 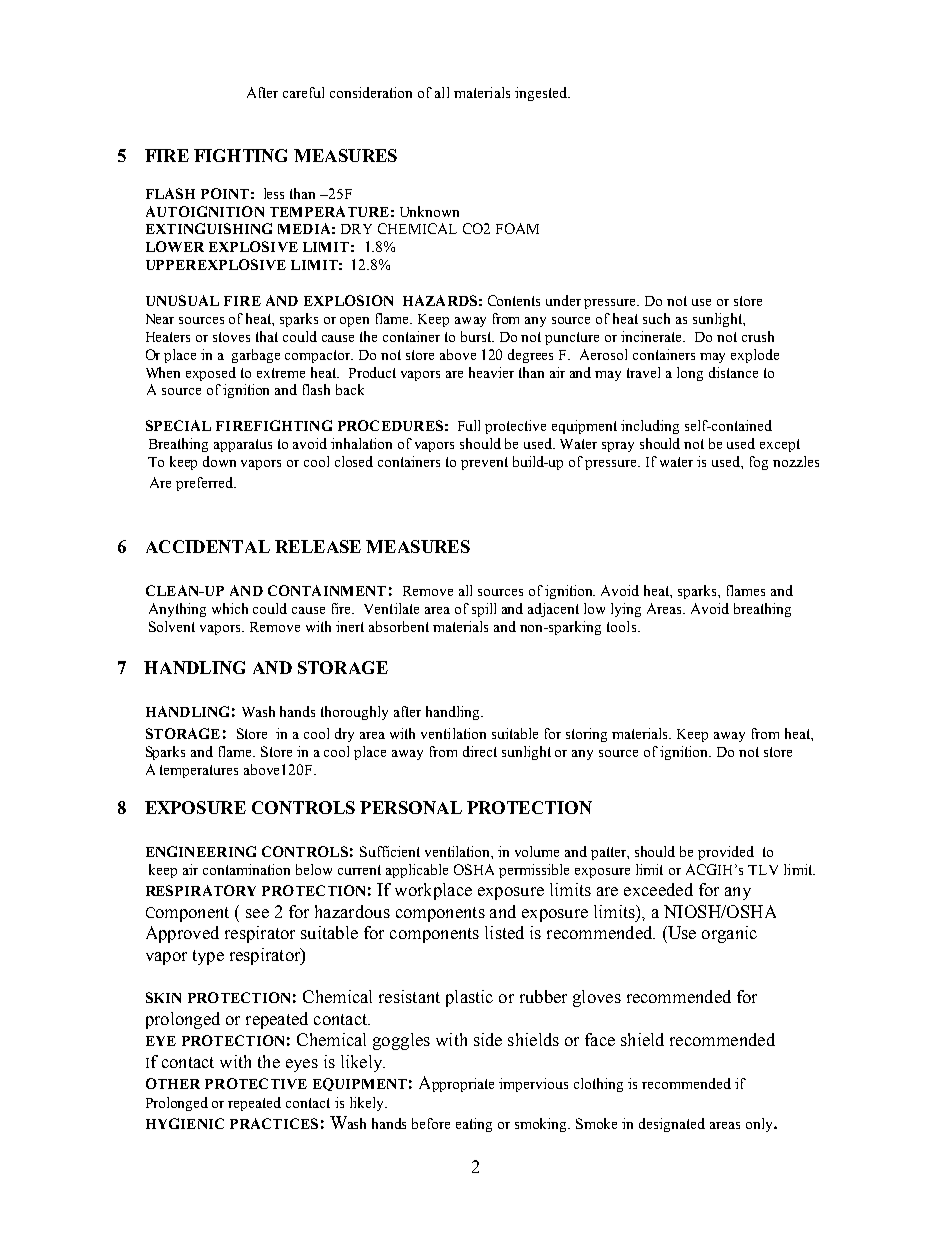 I want to click on distance, so click(x=733, y=372).
